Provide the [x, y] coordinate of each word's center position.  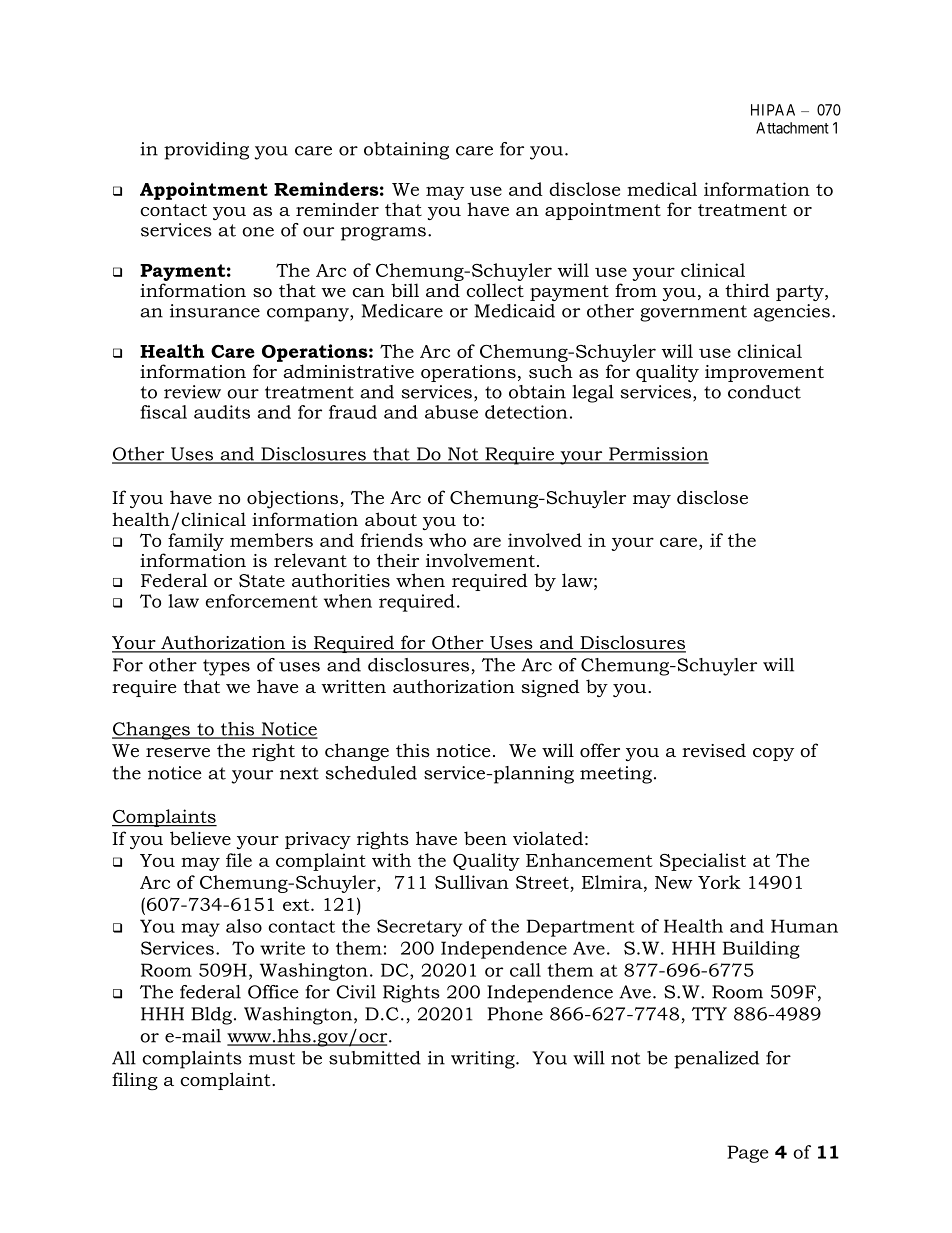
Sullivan [472, 882]
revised [714, 750]
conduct [764, 392]
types [226, 667]
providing [206, 151]
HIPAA [773, 110]
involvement [480, 560]
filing [135, 1081]
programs [383, 234]
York [719, 882]
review [192, 392]
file [239, 860]
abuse [451, 412]
